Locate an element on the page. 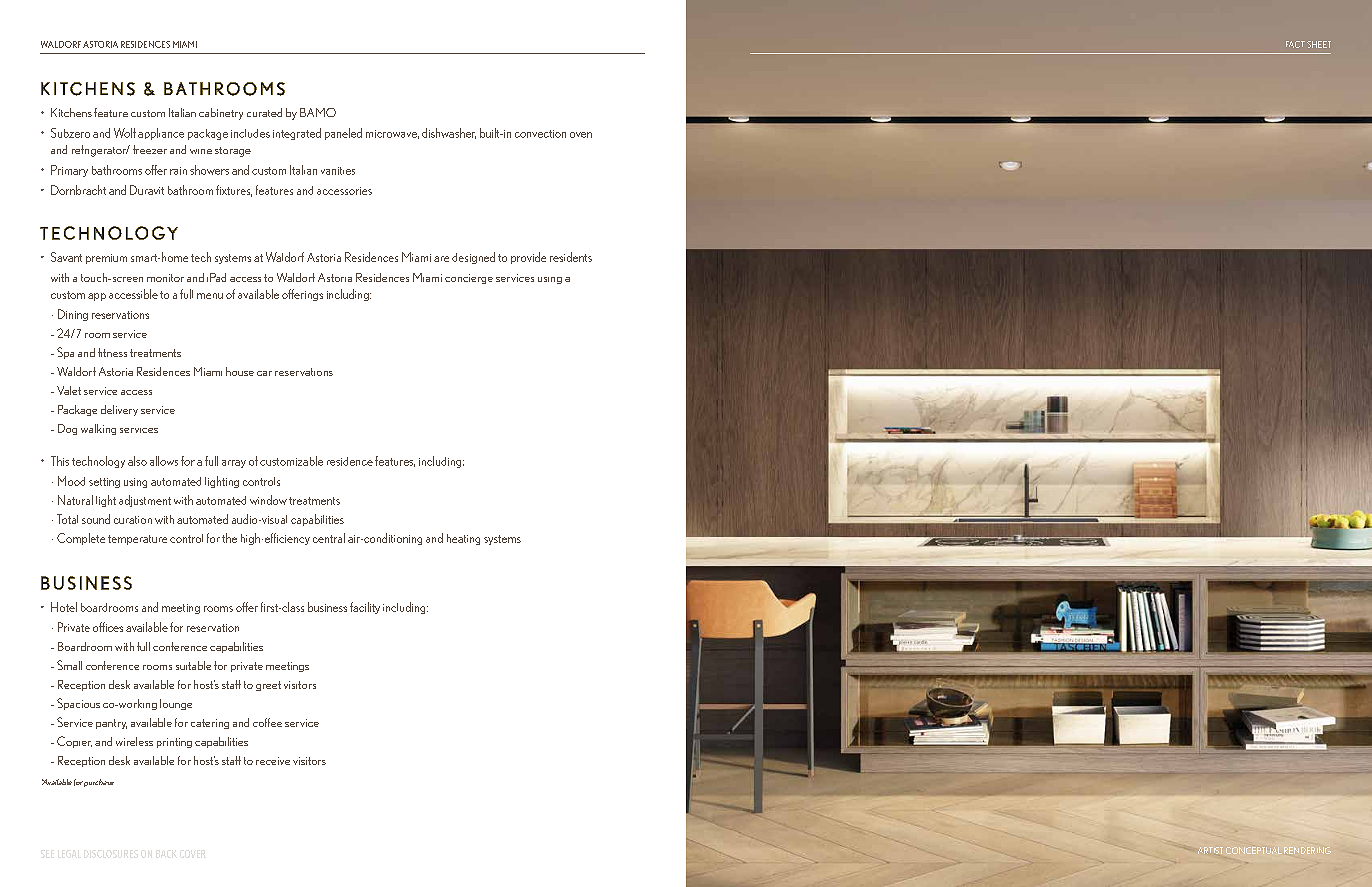 The width and height of the page is (1372, 887). oven is located at coordinates (581, 135).
